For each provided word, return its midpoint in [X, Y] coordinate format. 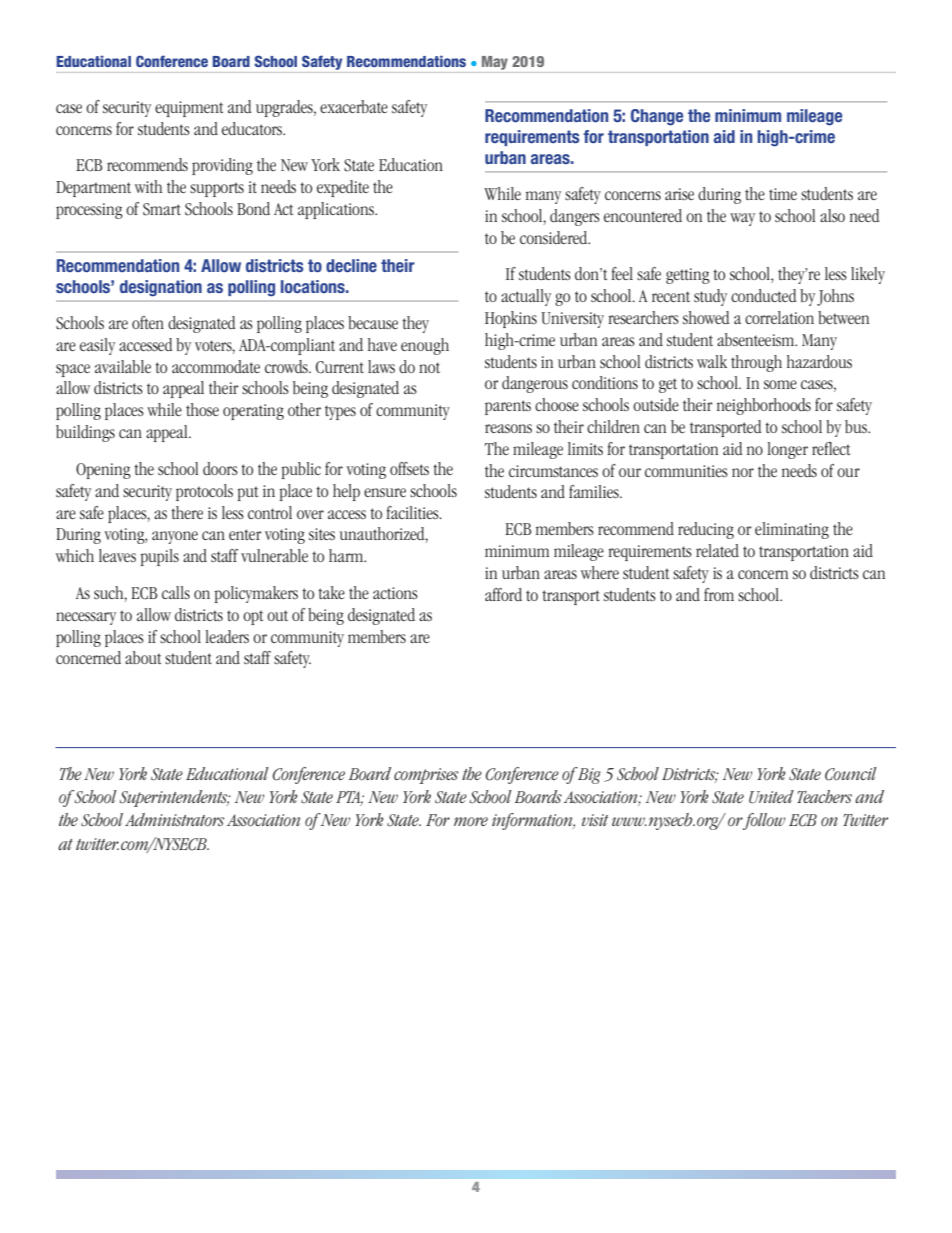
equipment [189, 109]
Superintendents [175, 798]
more [471, 821]
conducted [763, 295]
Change [657, 117]
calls [176, 592]
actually [526, 297]
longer [787, 450]
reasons [508, 428]
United [771, 797]
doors [220, 468]
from [719, 594]
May [495, 63]
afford [503, 594]
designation [161, 288]
